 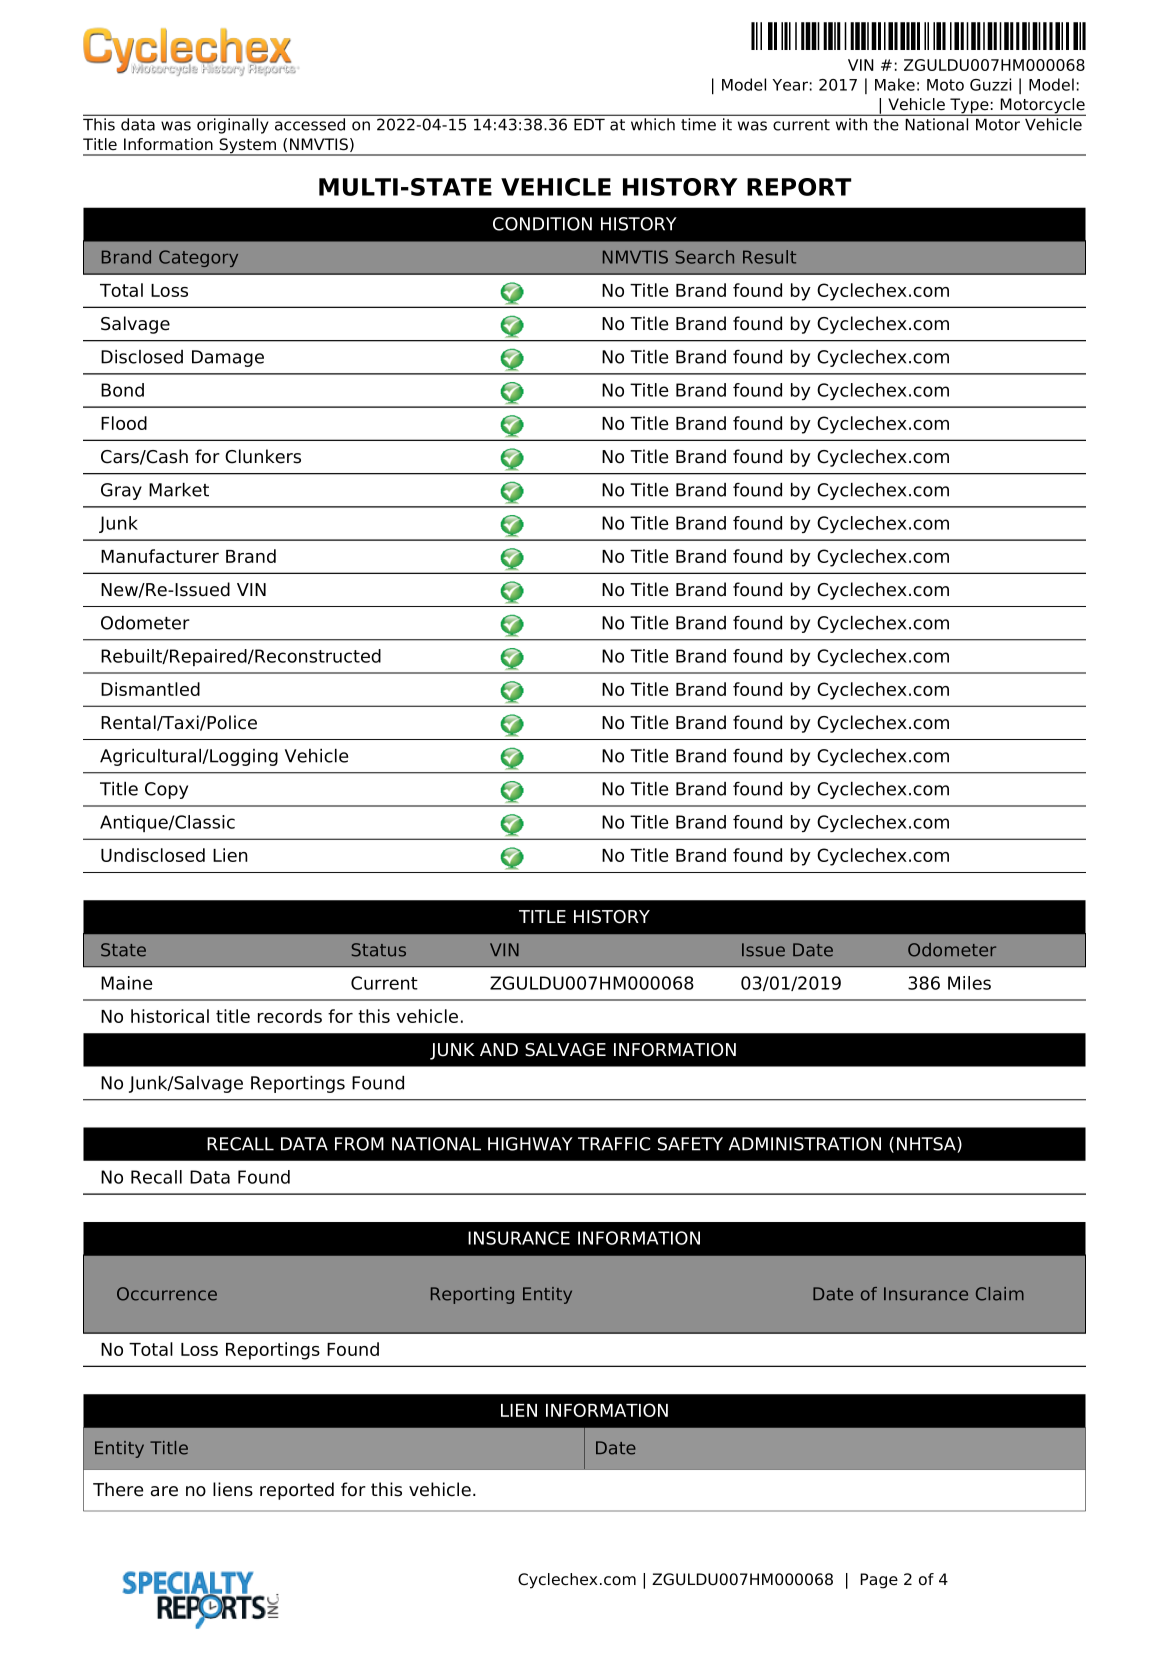 I want to click on originally, so click(x=232, y=126).
